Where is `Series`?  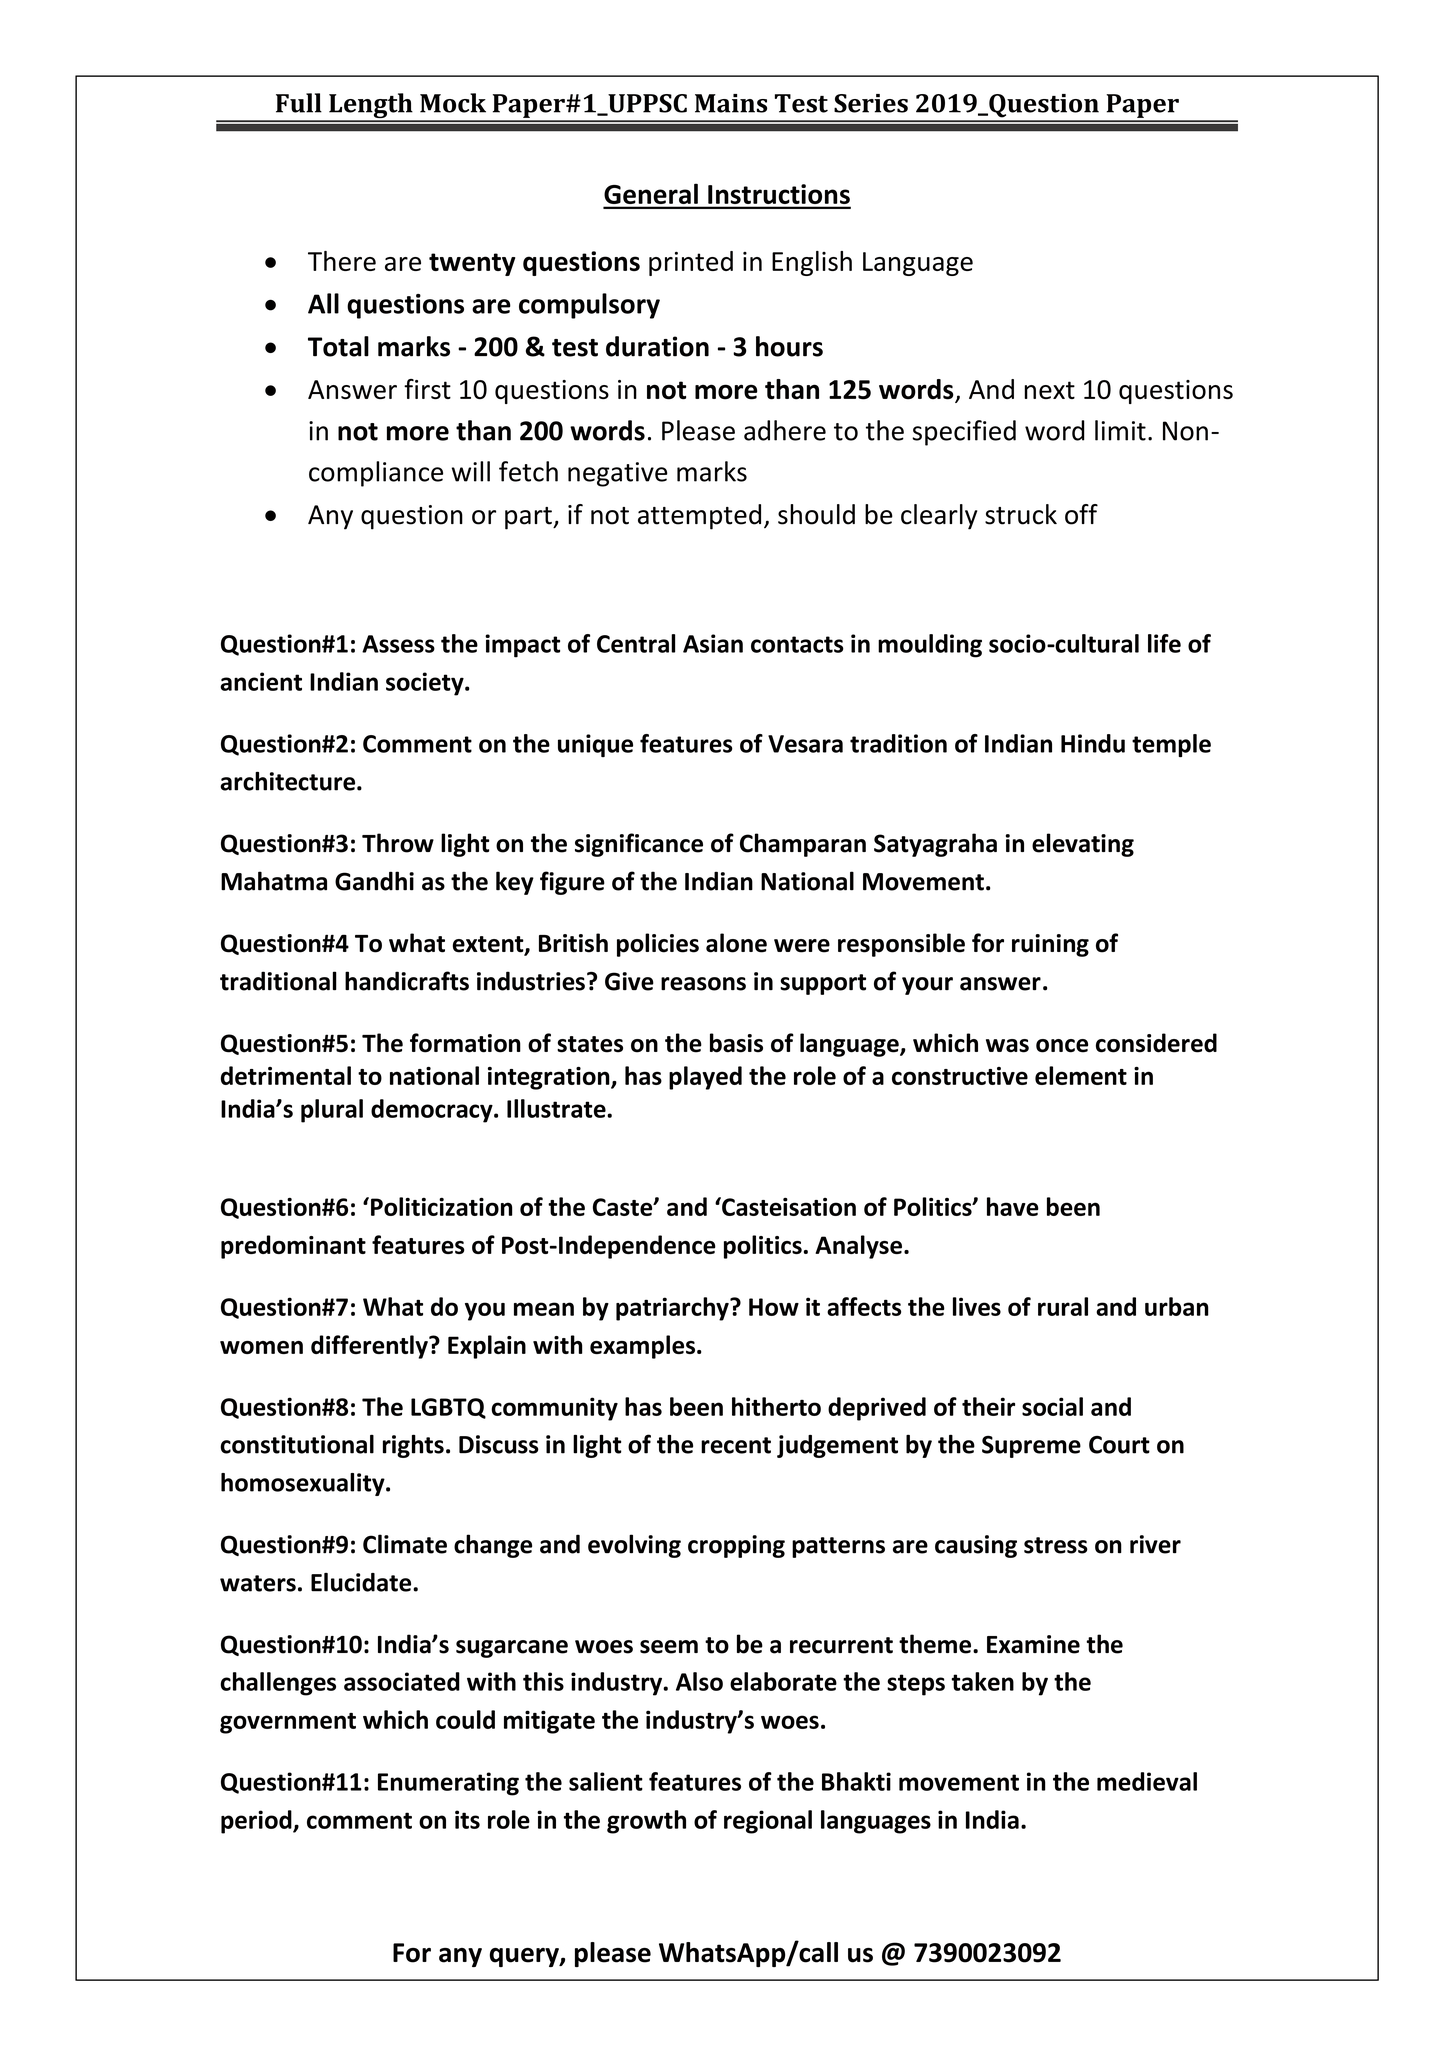
Series is located at coordinates (871, 103).
